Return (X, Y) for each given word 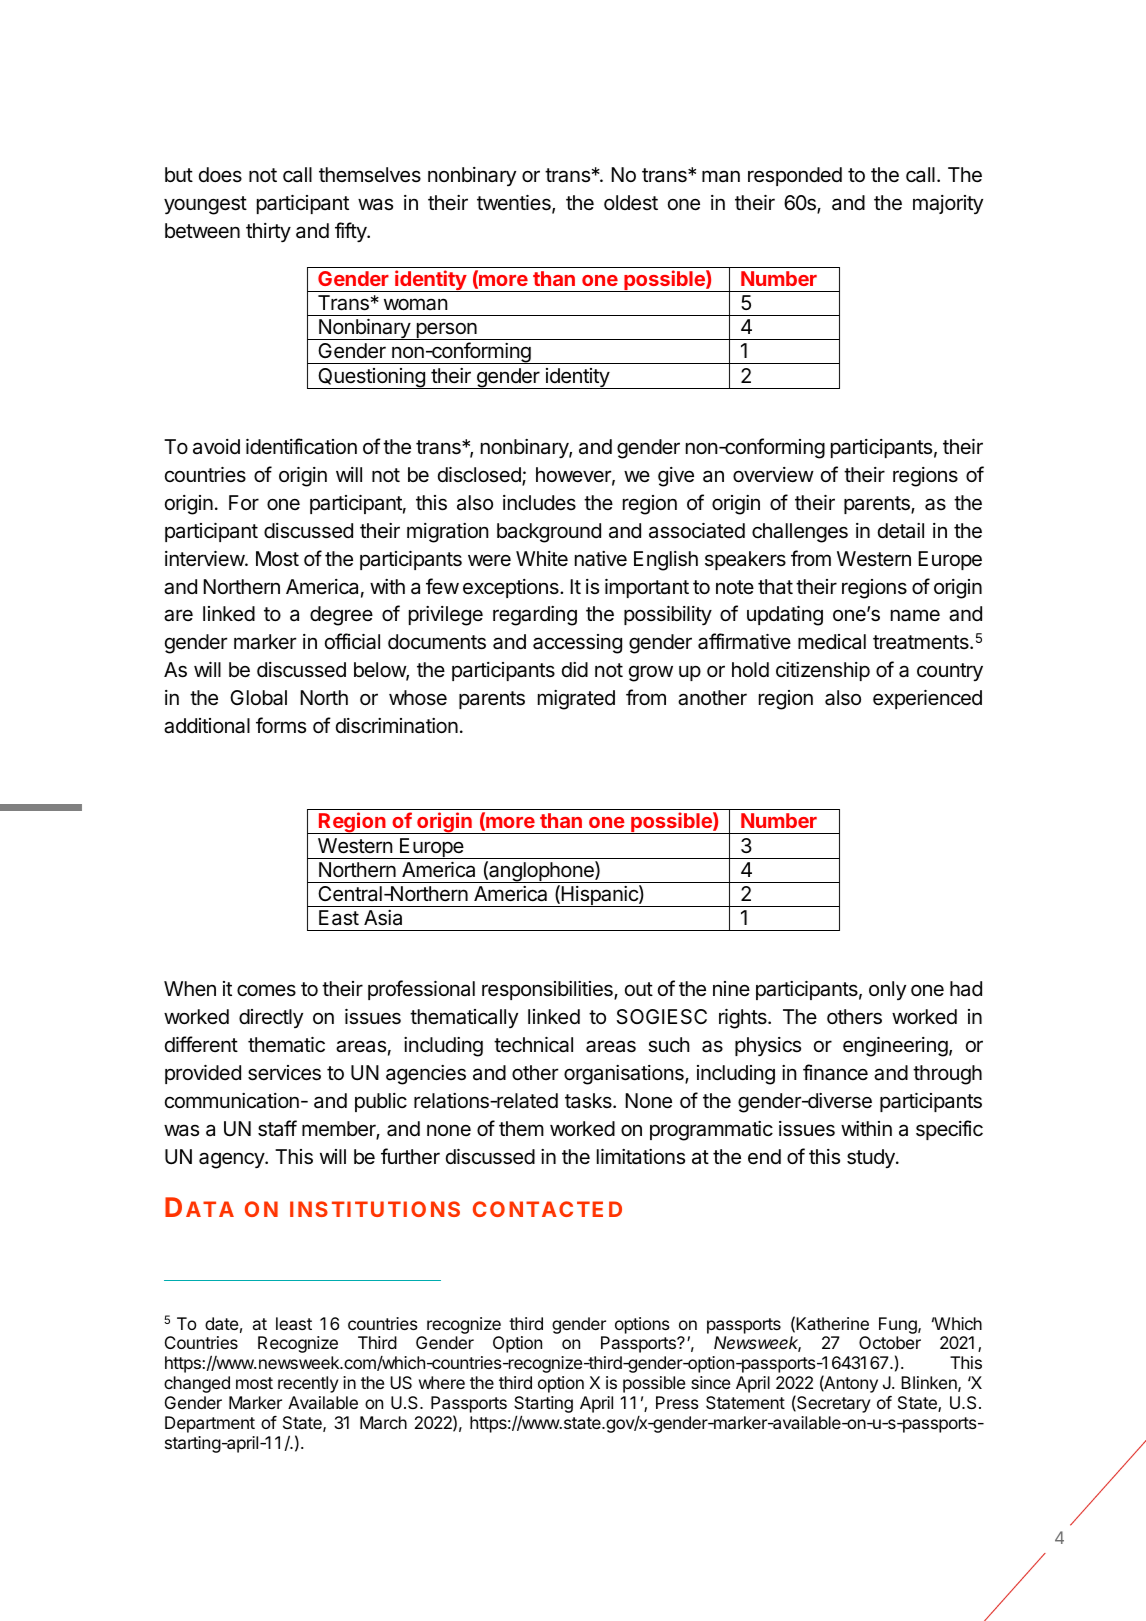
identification (301, 446)
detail (901, 531)
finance (835, 1072)
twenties (515, 204)
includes (539, 502)
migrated (576, 700)
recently (308, 1384)
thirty (268, 232)
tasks (589, 1101)
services (284, 1073)
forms (281, 725)
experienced (927, 699)
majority (948, 204)
